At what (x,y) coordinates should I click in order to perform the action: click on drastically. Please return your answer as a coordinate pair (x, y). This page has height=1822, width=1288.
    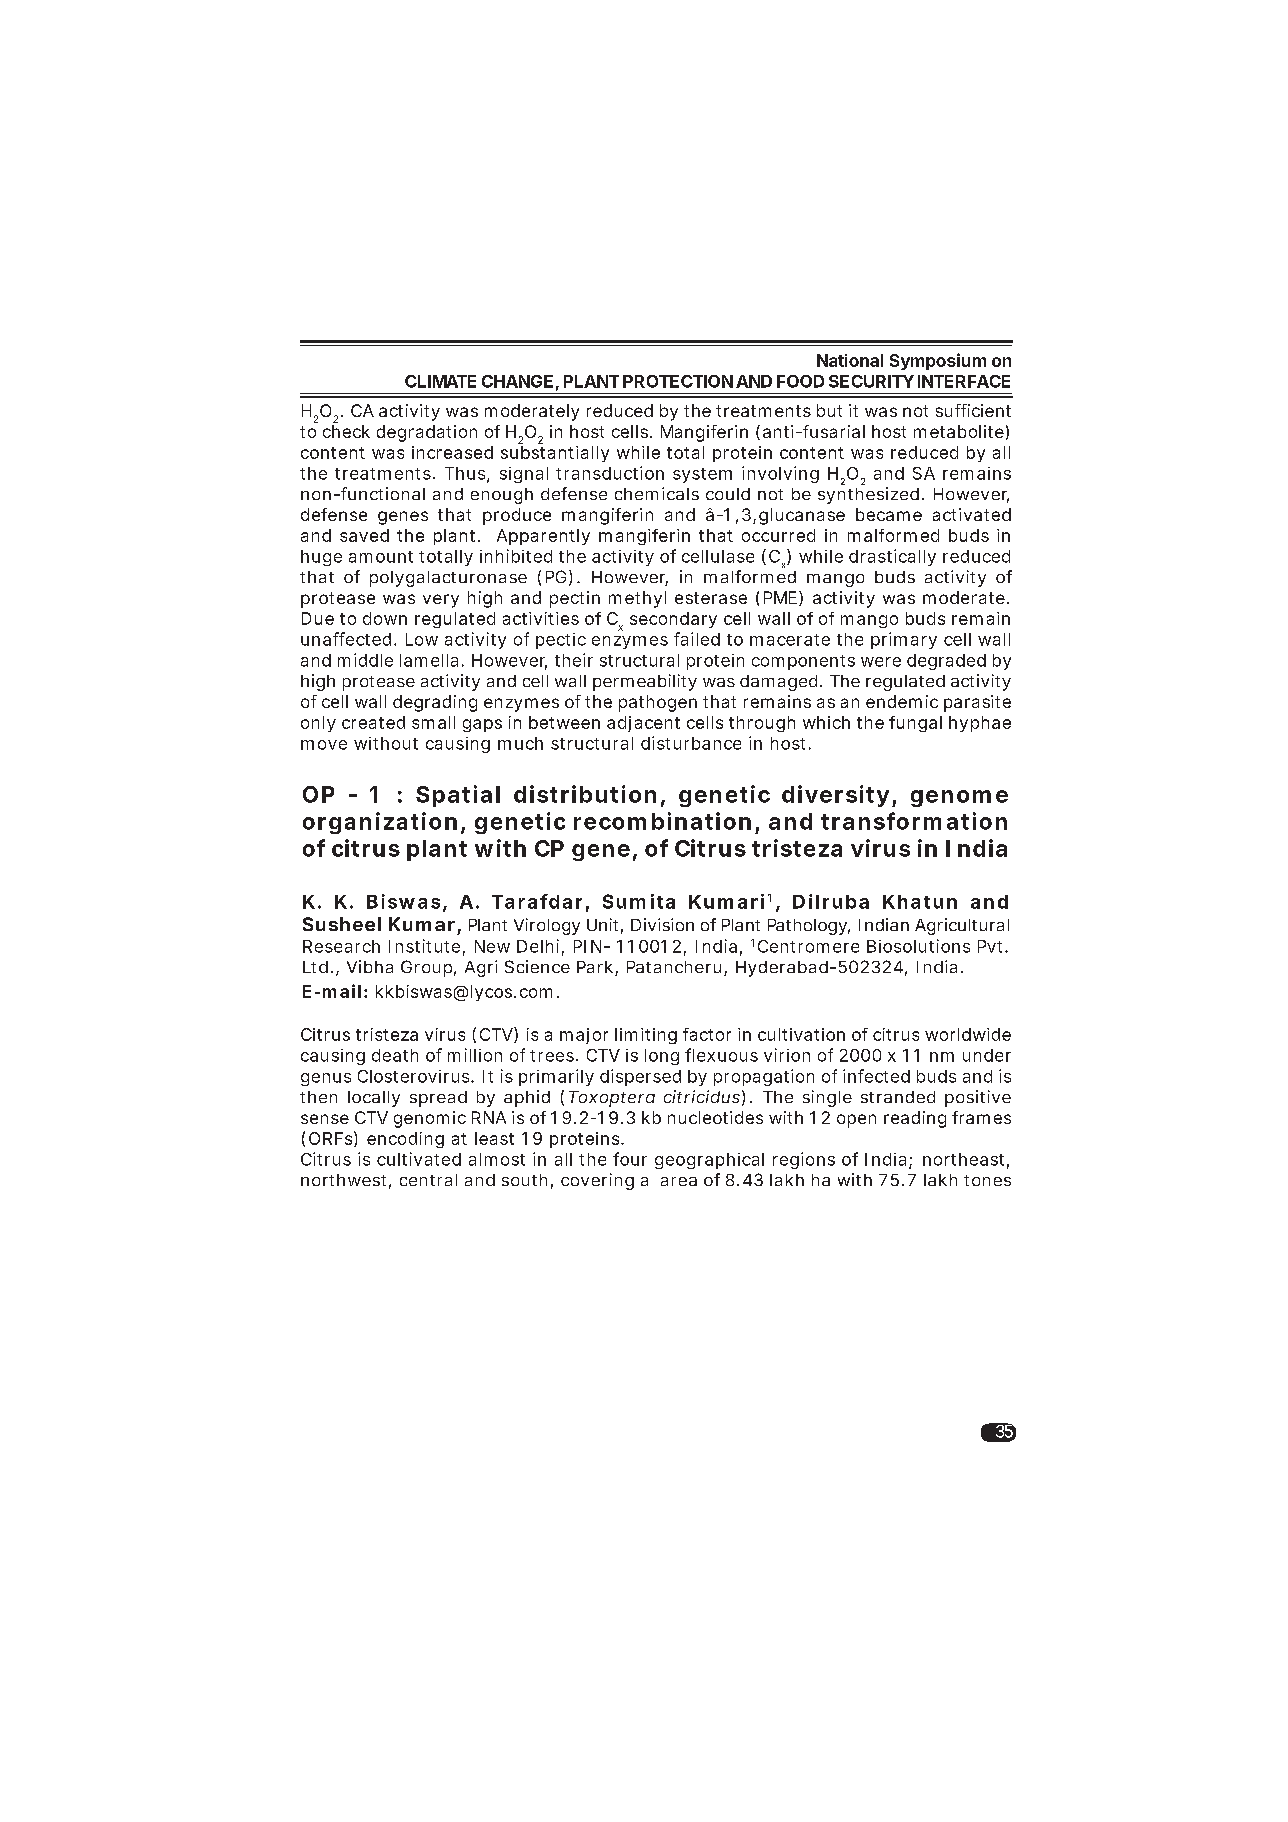
    Looking at the image, I should click on (892, 557).
